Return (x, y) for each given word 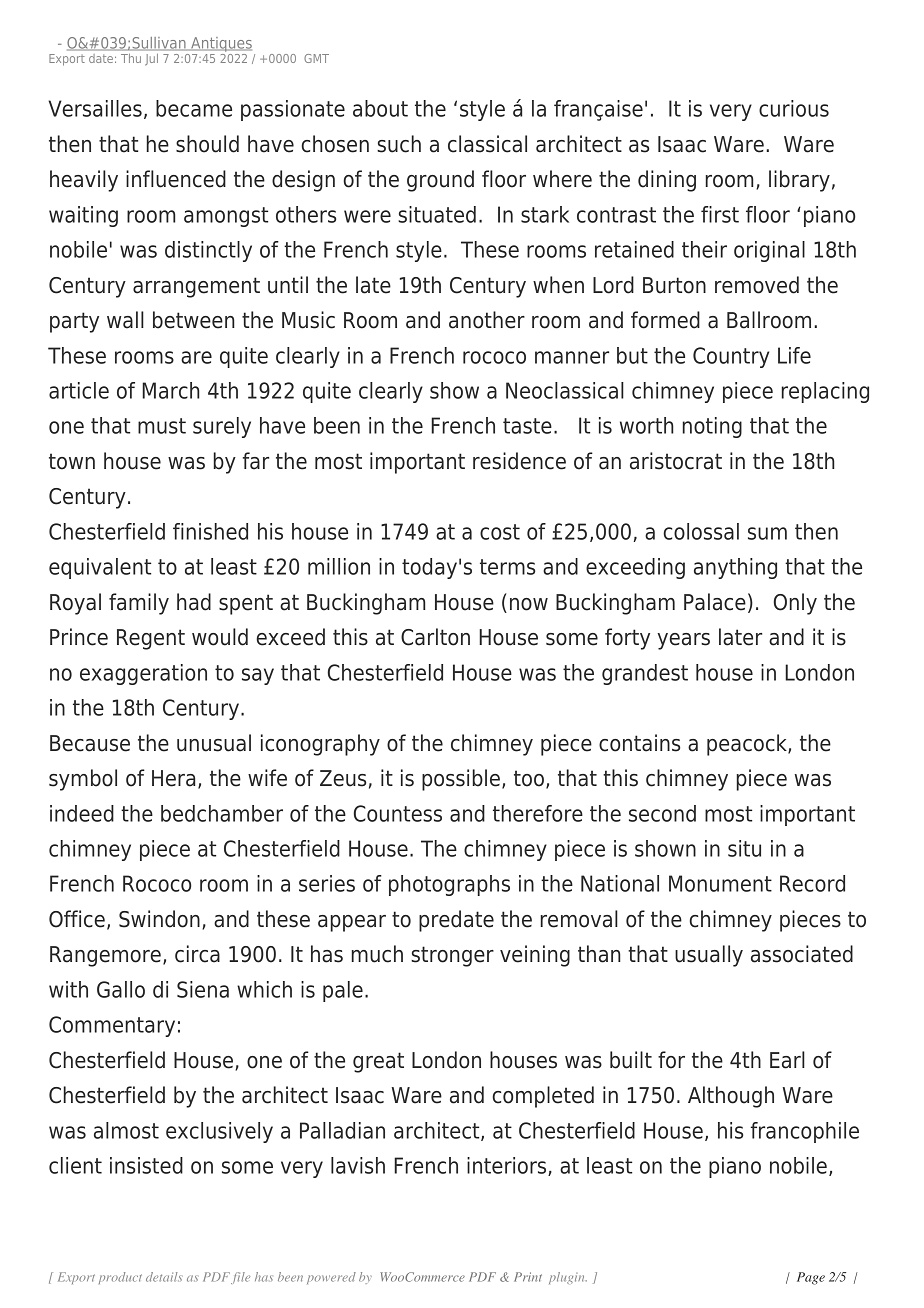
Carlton (435, 637)
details (164, 1277)
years (683, 641)
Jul (152, 59)
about (380, 108)
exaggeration (143, 674)
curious (794, 108)
